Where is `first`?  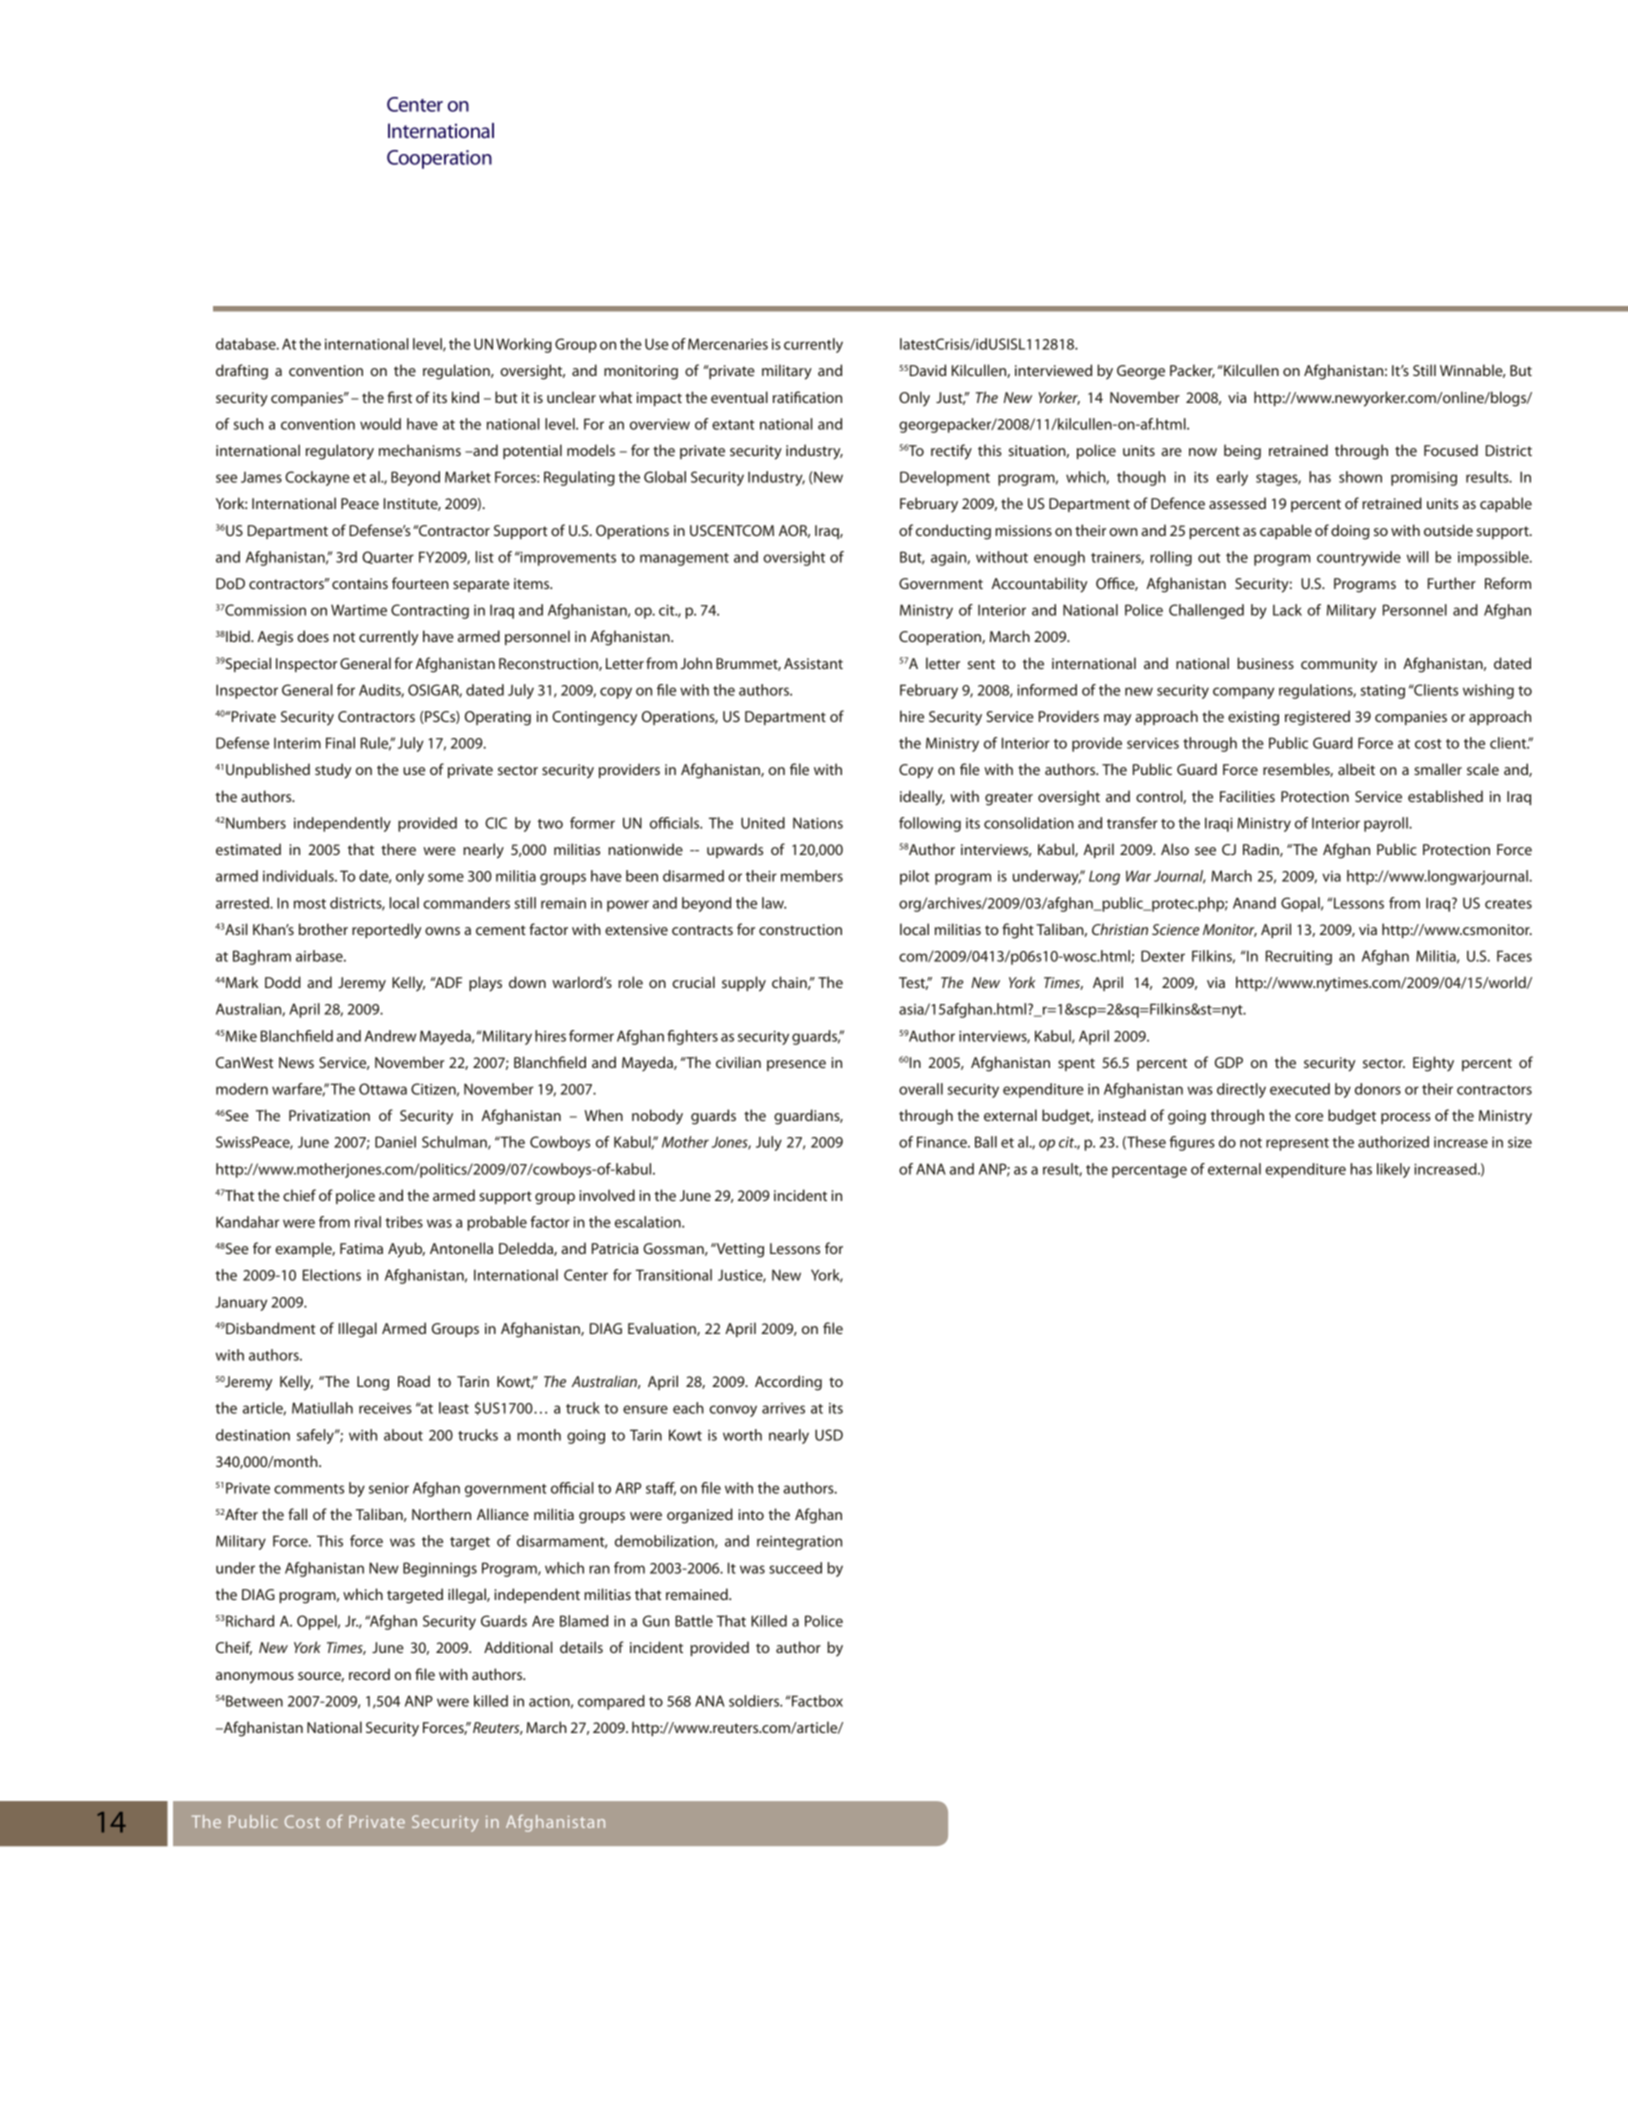 first is located at coordinates (399, 397).
